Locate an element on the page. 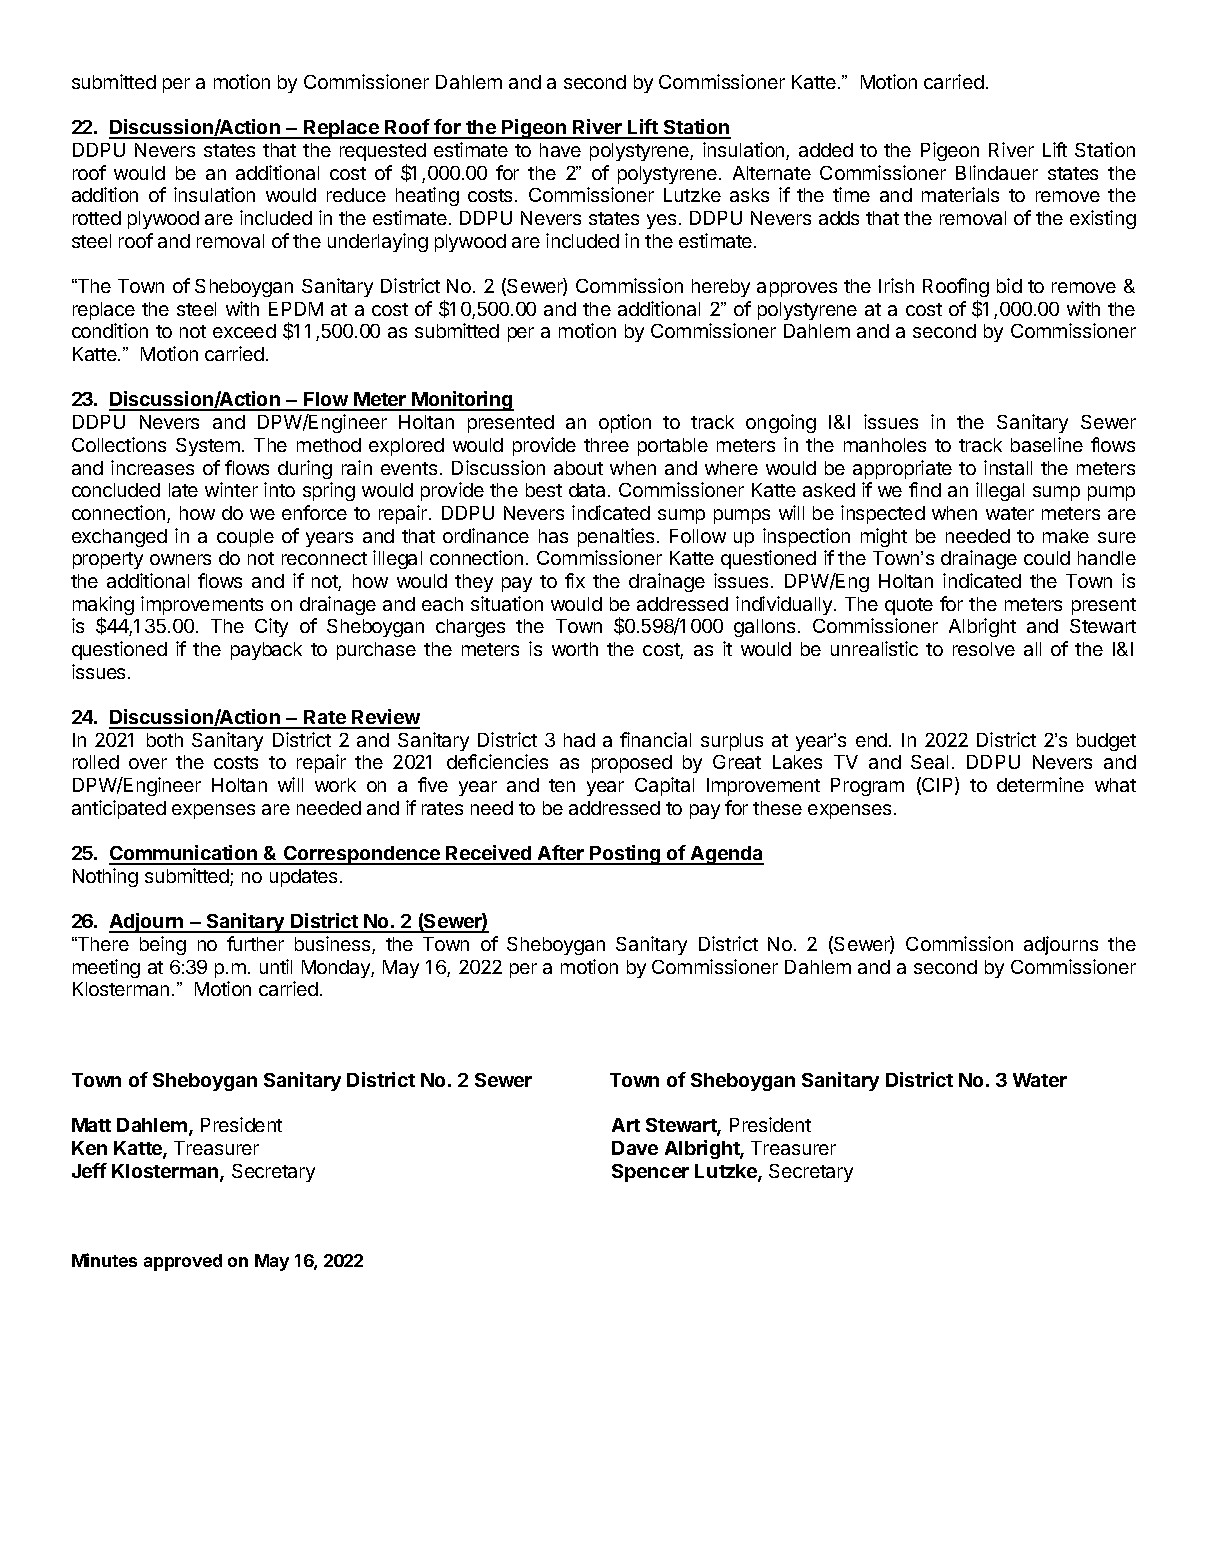 The height and width of the page is (1562, 1207). rotted is located at coordinates (97, 218).
